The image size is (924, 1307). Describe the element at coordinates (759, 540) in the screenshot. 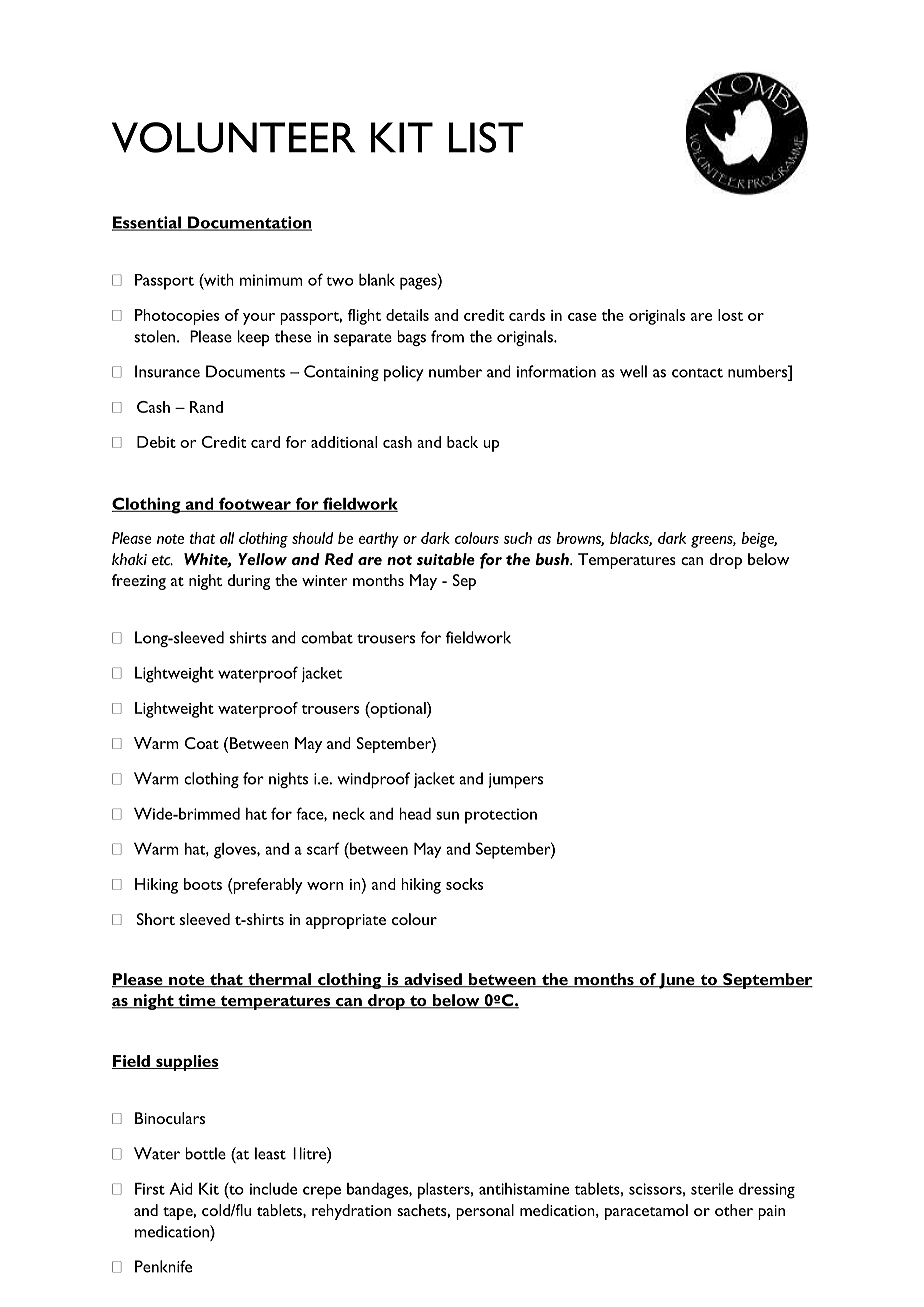

I see `beige` at that location.
